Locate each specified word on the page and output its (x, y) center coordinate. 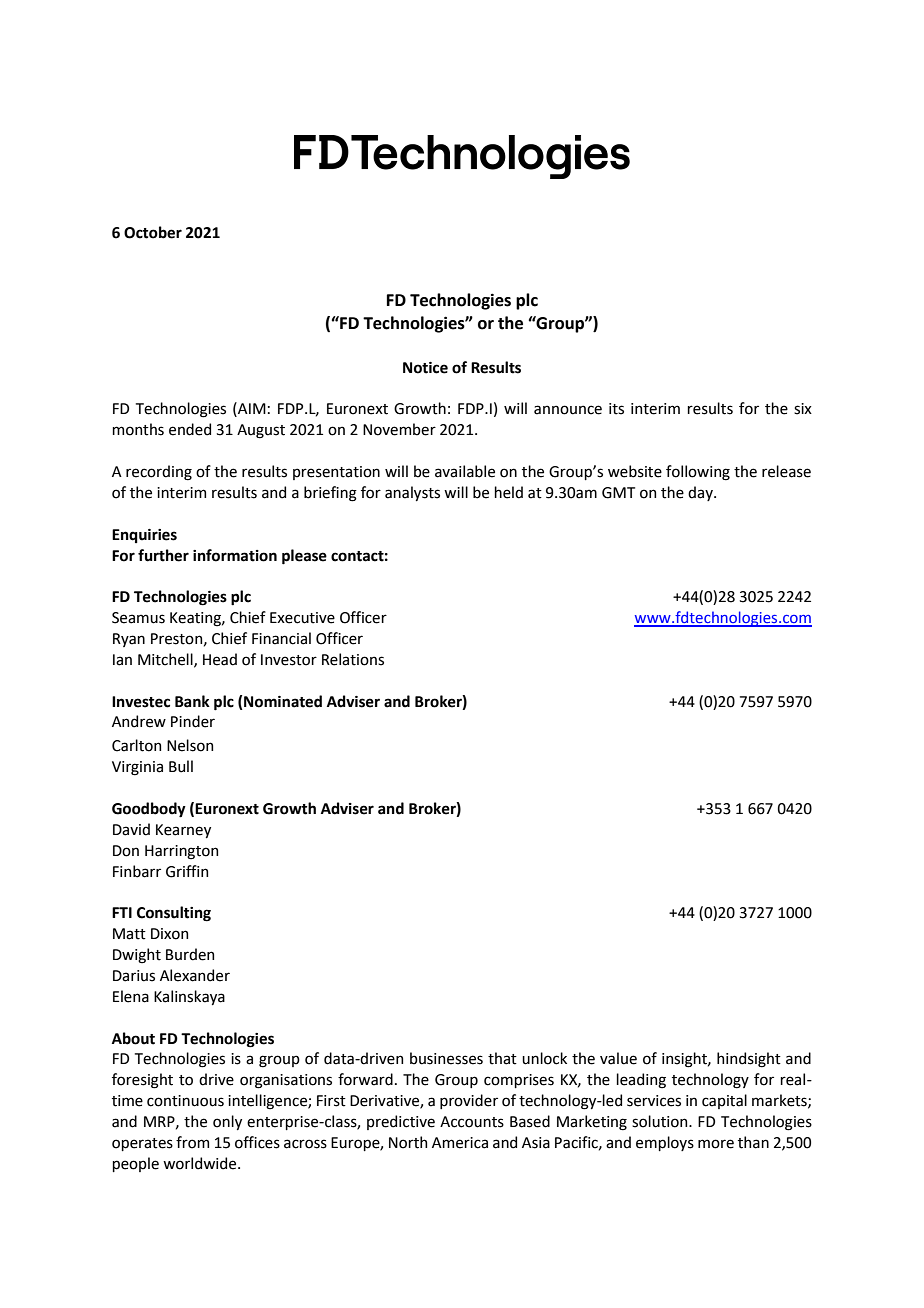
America (460, 1143)
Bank (192, 701)
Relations (353, 659)
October (153, 232)
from (192, 1142)
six (803, 409)
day (701, 493)
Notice (425, 368)
